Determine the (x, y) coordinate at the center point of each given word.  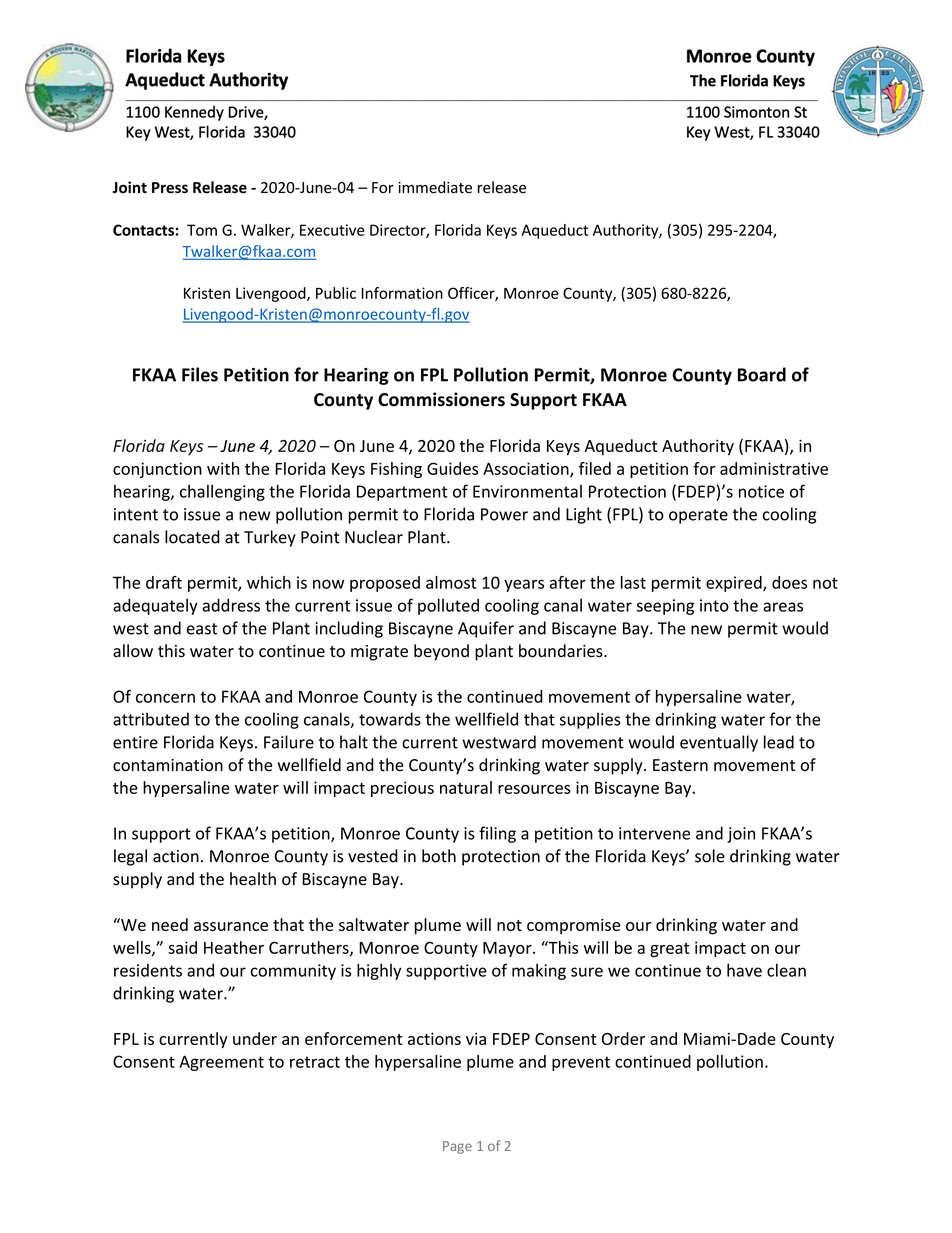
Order (623, 1038)
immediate (435, 187)
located (192, 537)
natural (466, 787)
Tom (202, 230)
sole (710, 856)
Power (504, 514)
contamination (168, 765)
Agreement (221, 1063)
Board (762, 374)
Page (457, 1147)
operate (698, 516)
